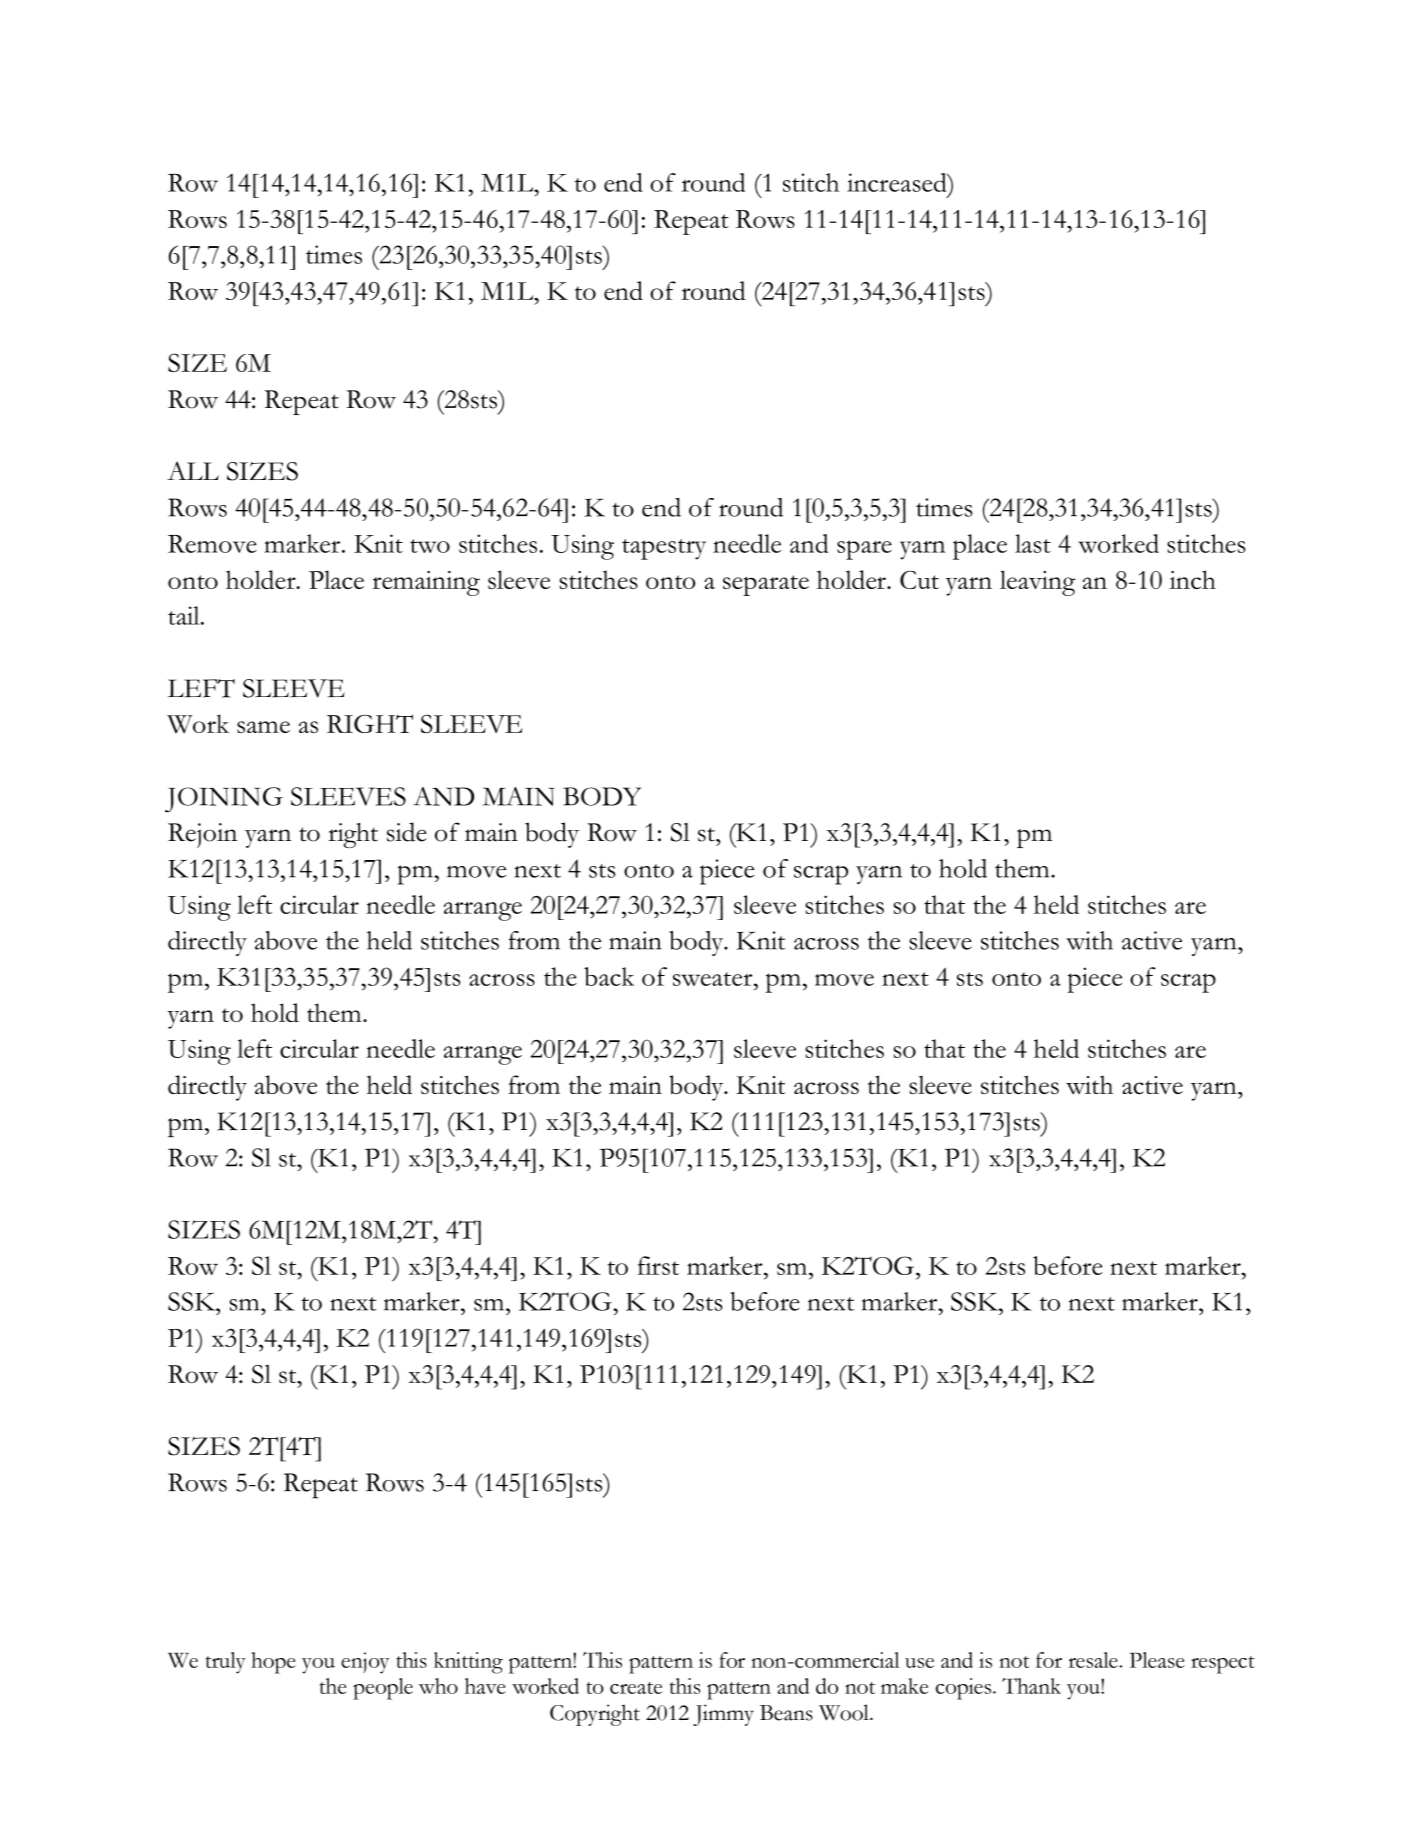 Image resolution: width=1423 pixels, height=1841 pixels. What do you see at coordinates (273, 1663) in the page?
I see `hope` at bounding box center [273, 1663].
